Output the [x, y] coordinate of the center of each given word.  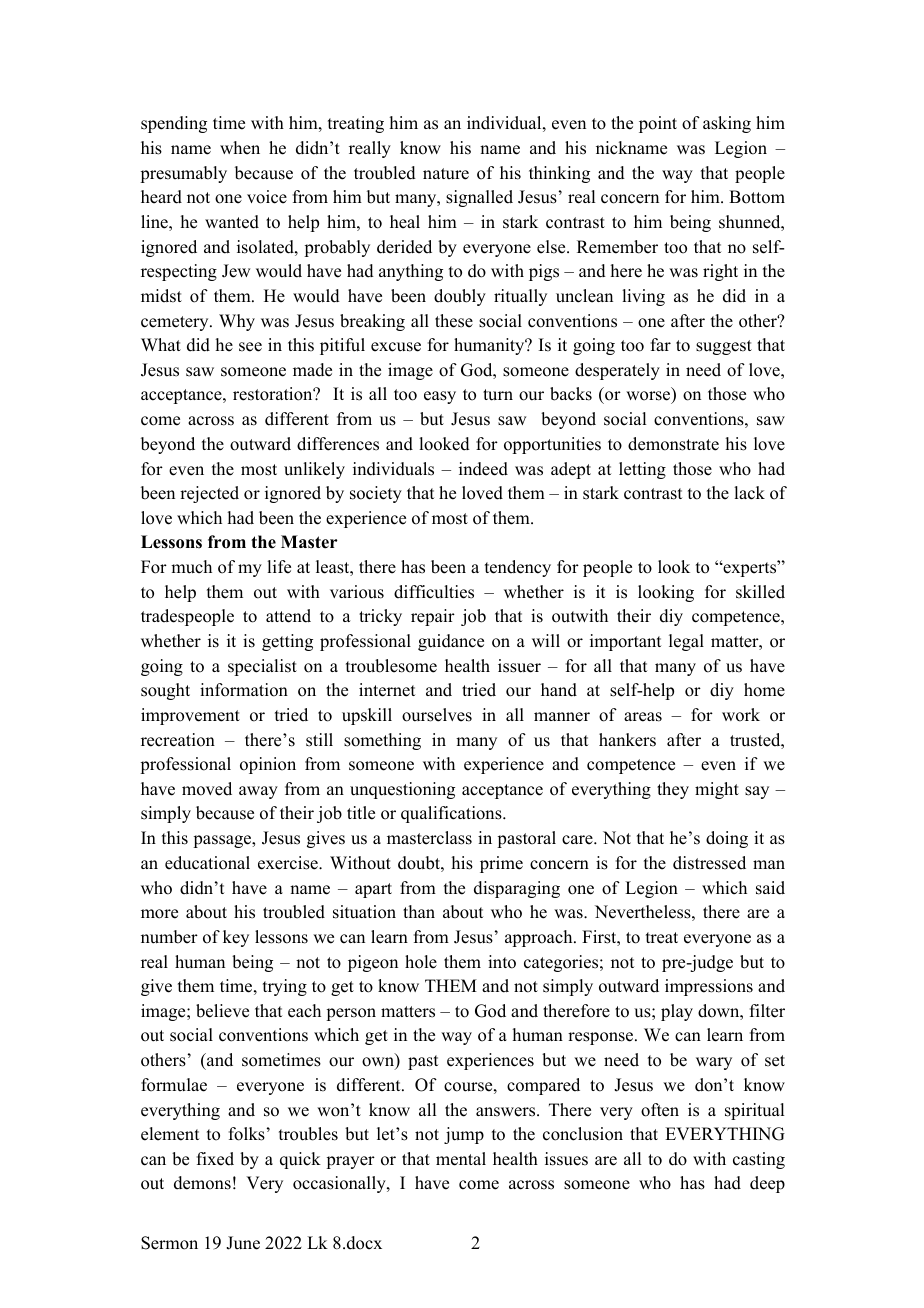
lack [749, 493]
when [240, 148]
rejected [209, 494]
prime [501, 864]
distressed [709, 863]
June [243, 1243]
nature [446, 174]
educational [207, 863]
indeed [483, 469]
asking [727, 124]
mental [461, 1159]
